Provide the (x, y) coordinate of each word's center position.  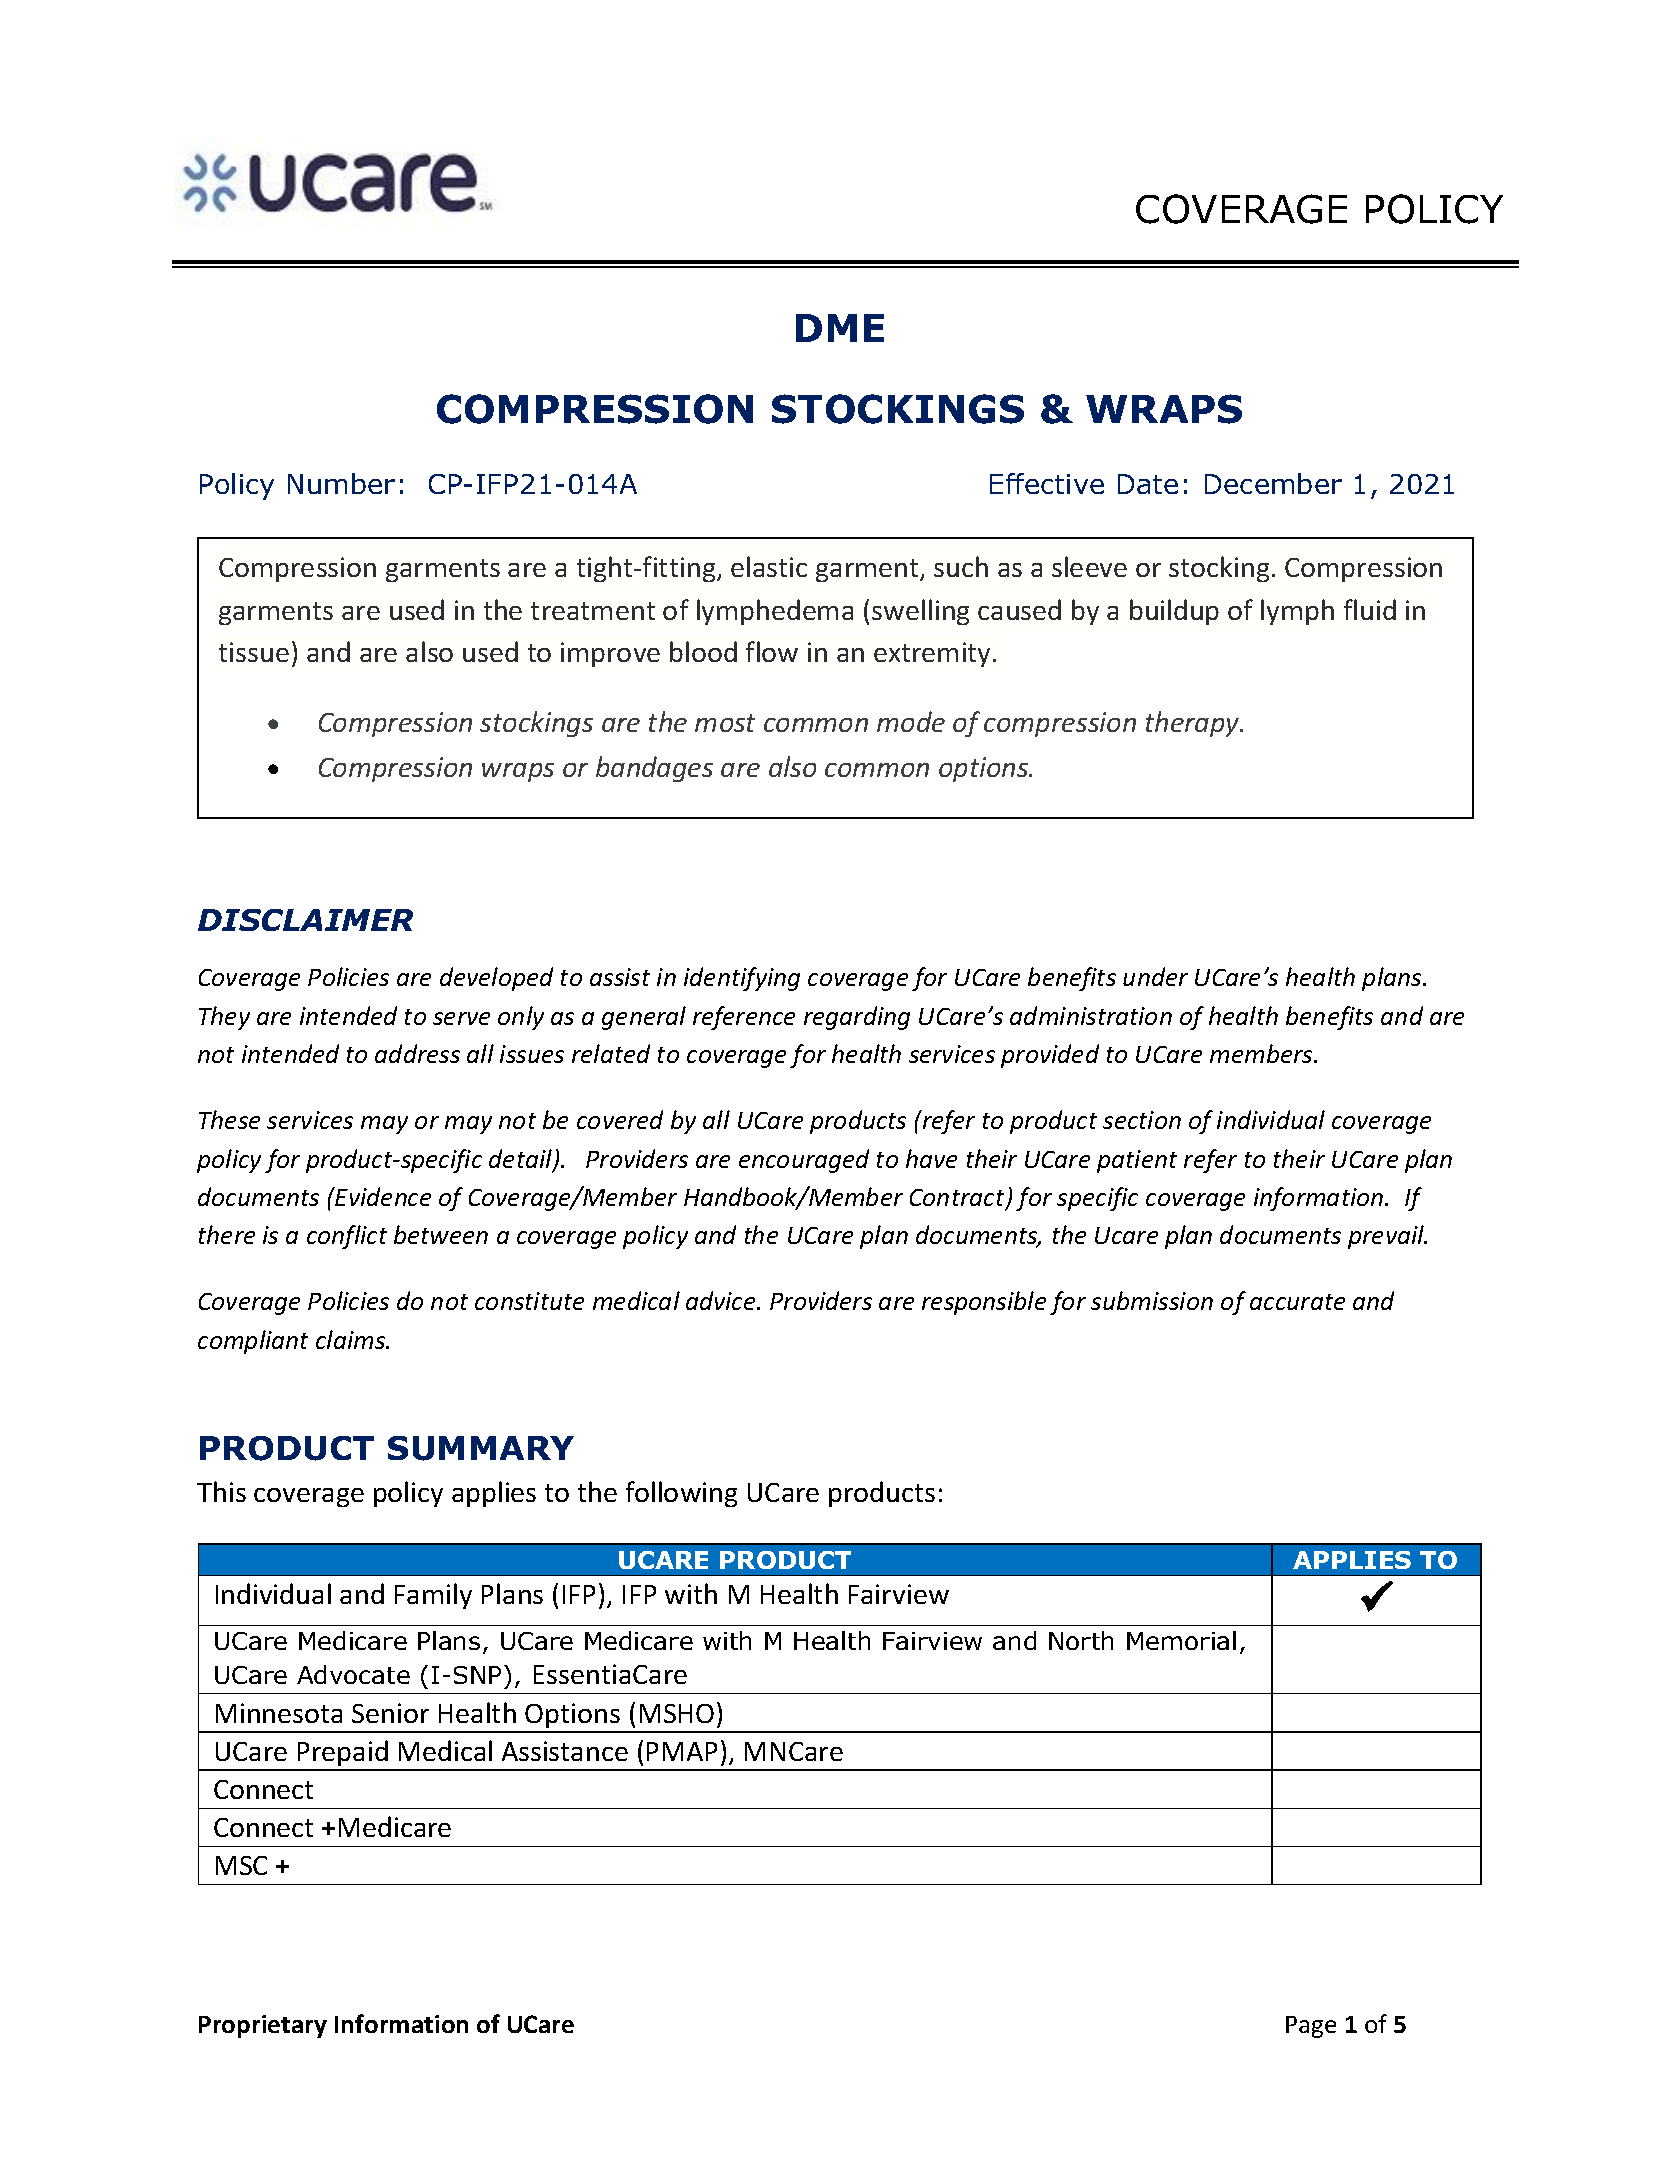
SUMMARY (481, 1448)
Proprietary (263, 2026)
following (681, 1494)
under (1155, 976)
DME (840, 328)
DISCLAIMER (305, 920)
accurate (1297, 1302)
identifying (742, 979)
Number (341, 483)
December (1273, 483)
